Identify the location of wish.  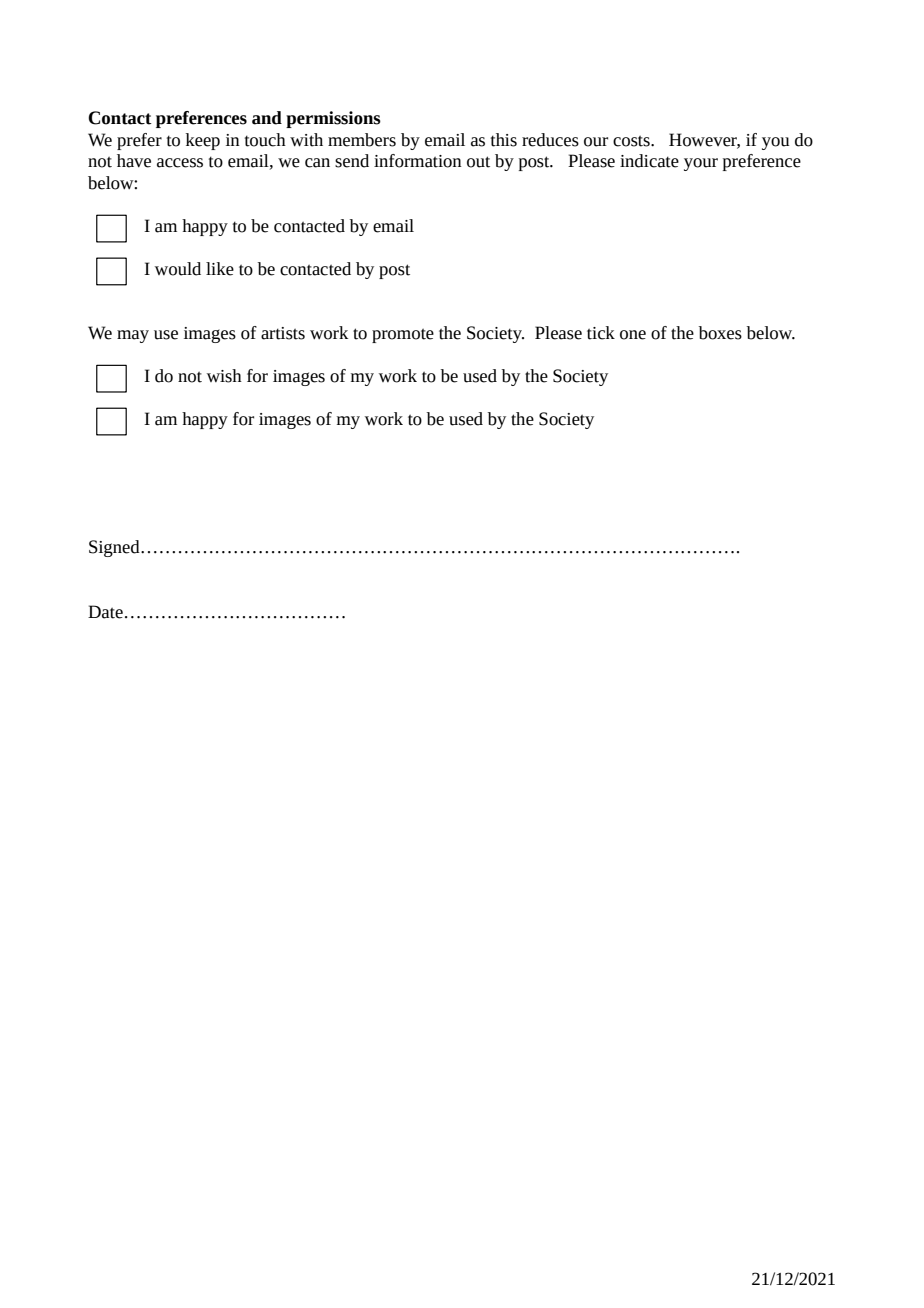
(224, 376).
